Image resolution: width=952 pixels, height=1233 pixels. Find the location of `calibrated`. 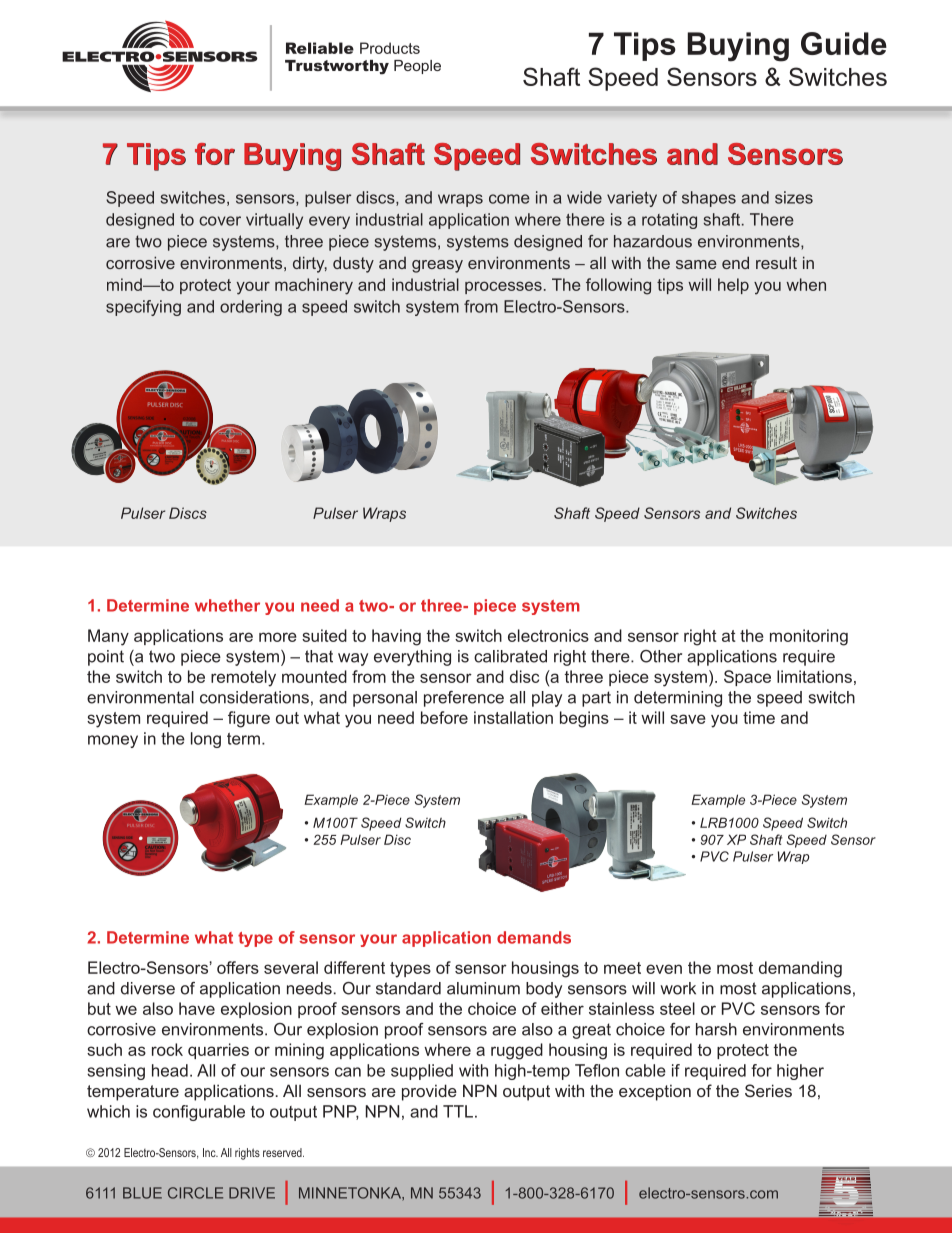

calibrated is located at coordinates (510, 656).
